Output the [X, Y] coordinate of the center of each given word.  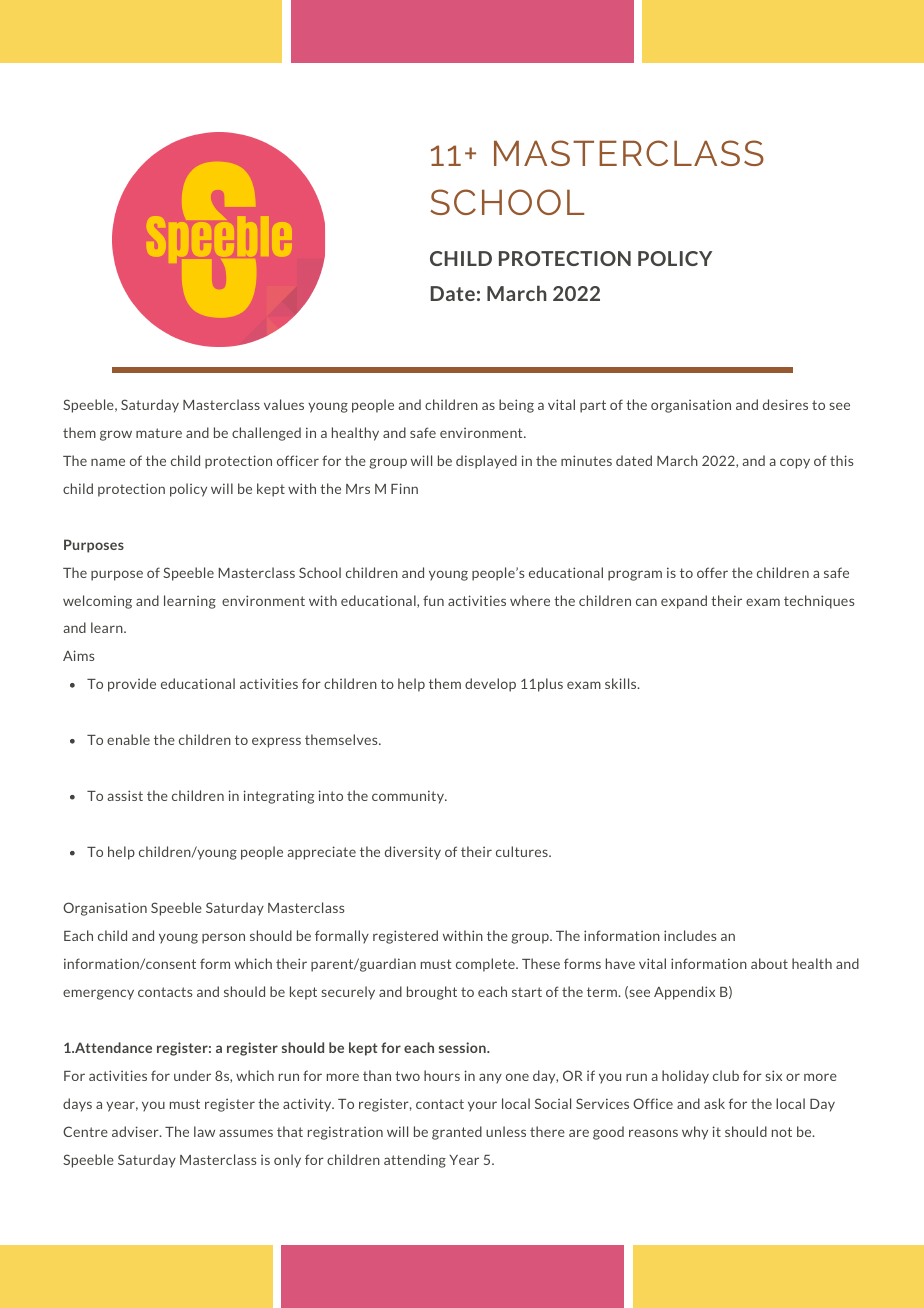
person [223, 938]
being [516, 406]
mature [159, 433]
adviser [136, 1131]
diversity [413, 853]
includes [690, 935]
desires [785, 404]
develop [490, 685]
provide [132, 685]
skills [622, 683]
